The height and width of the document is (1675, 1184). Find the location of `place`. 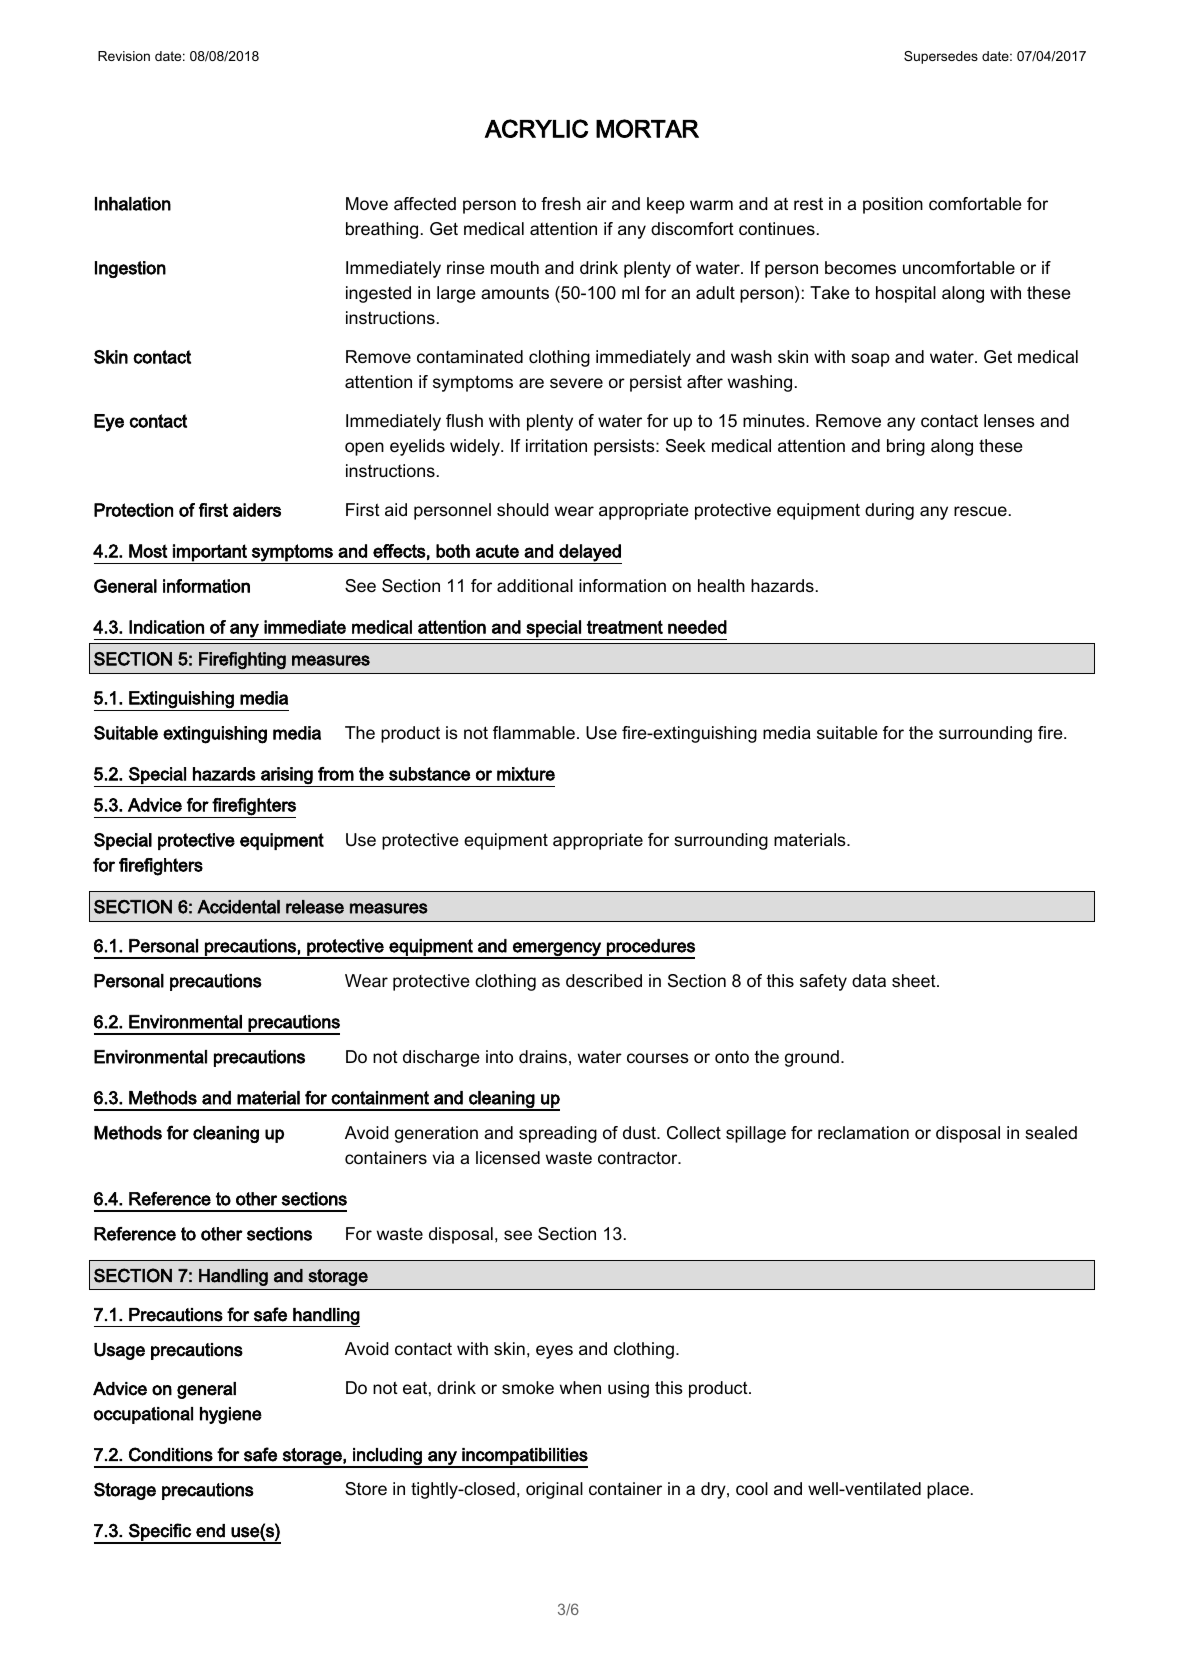

place is located at coordinates (948, 1490).
